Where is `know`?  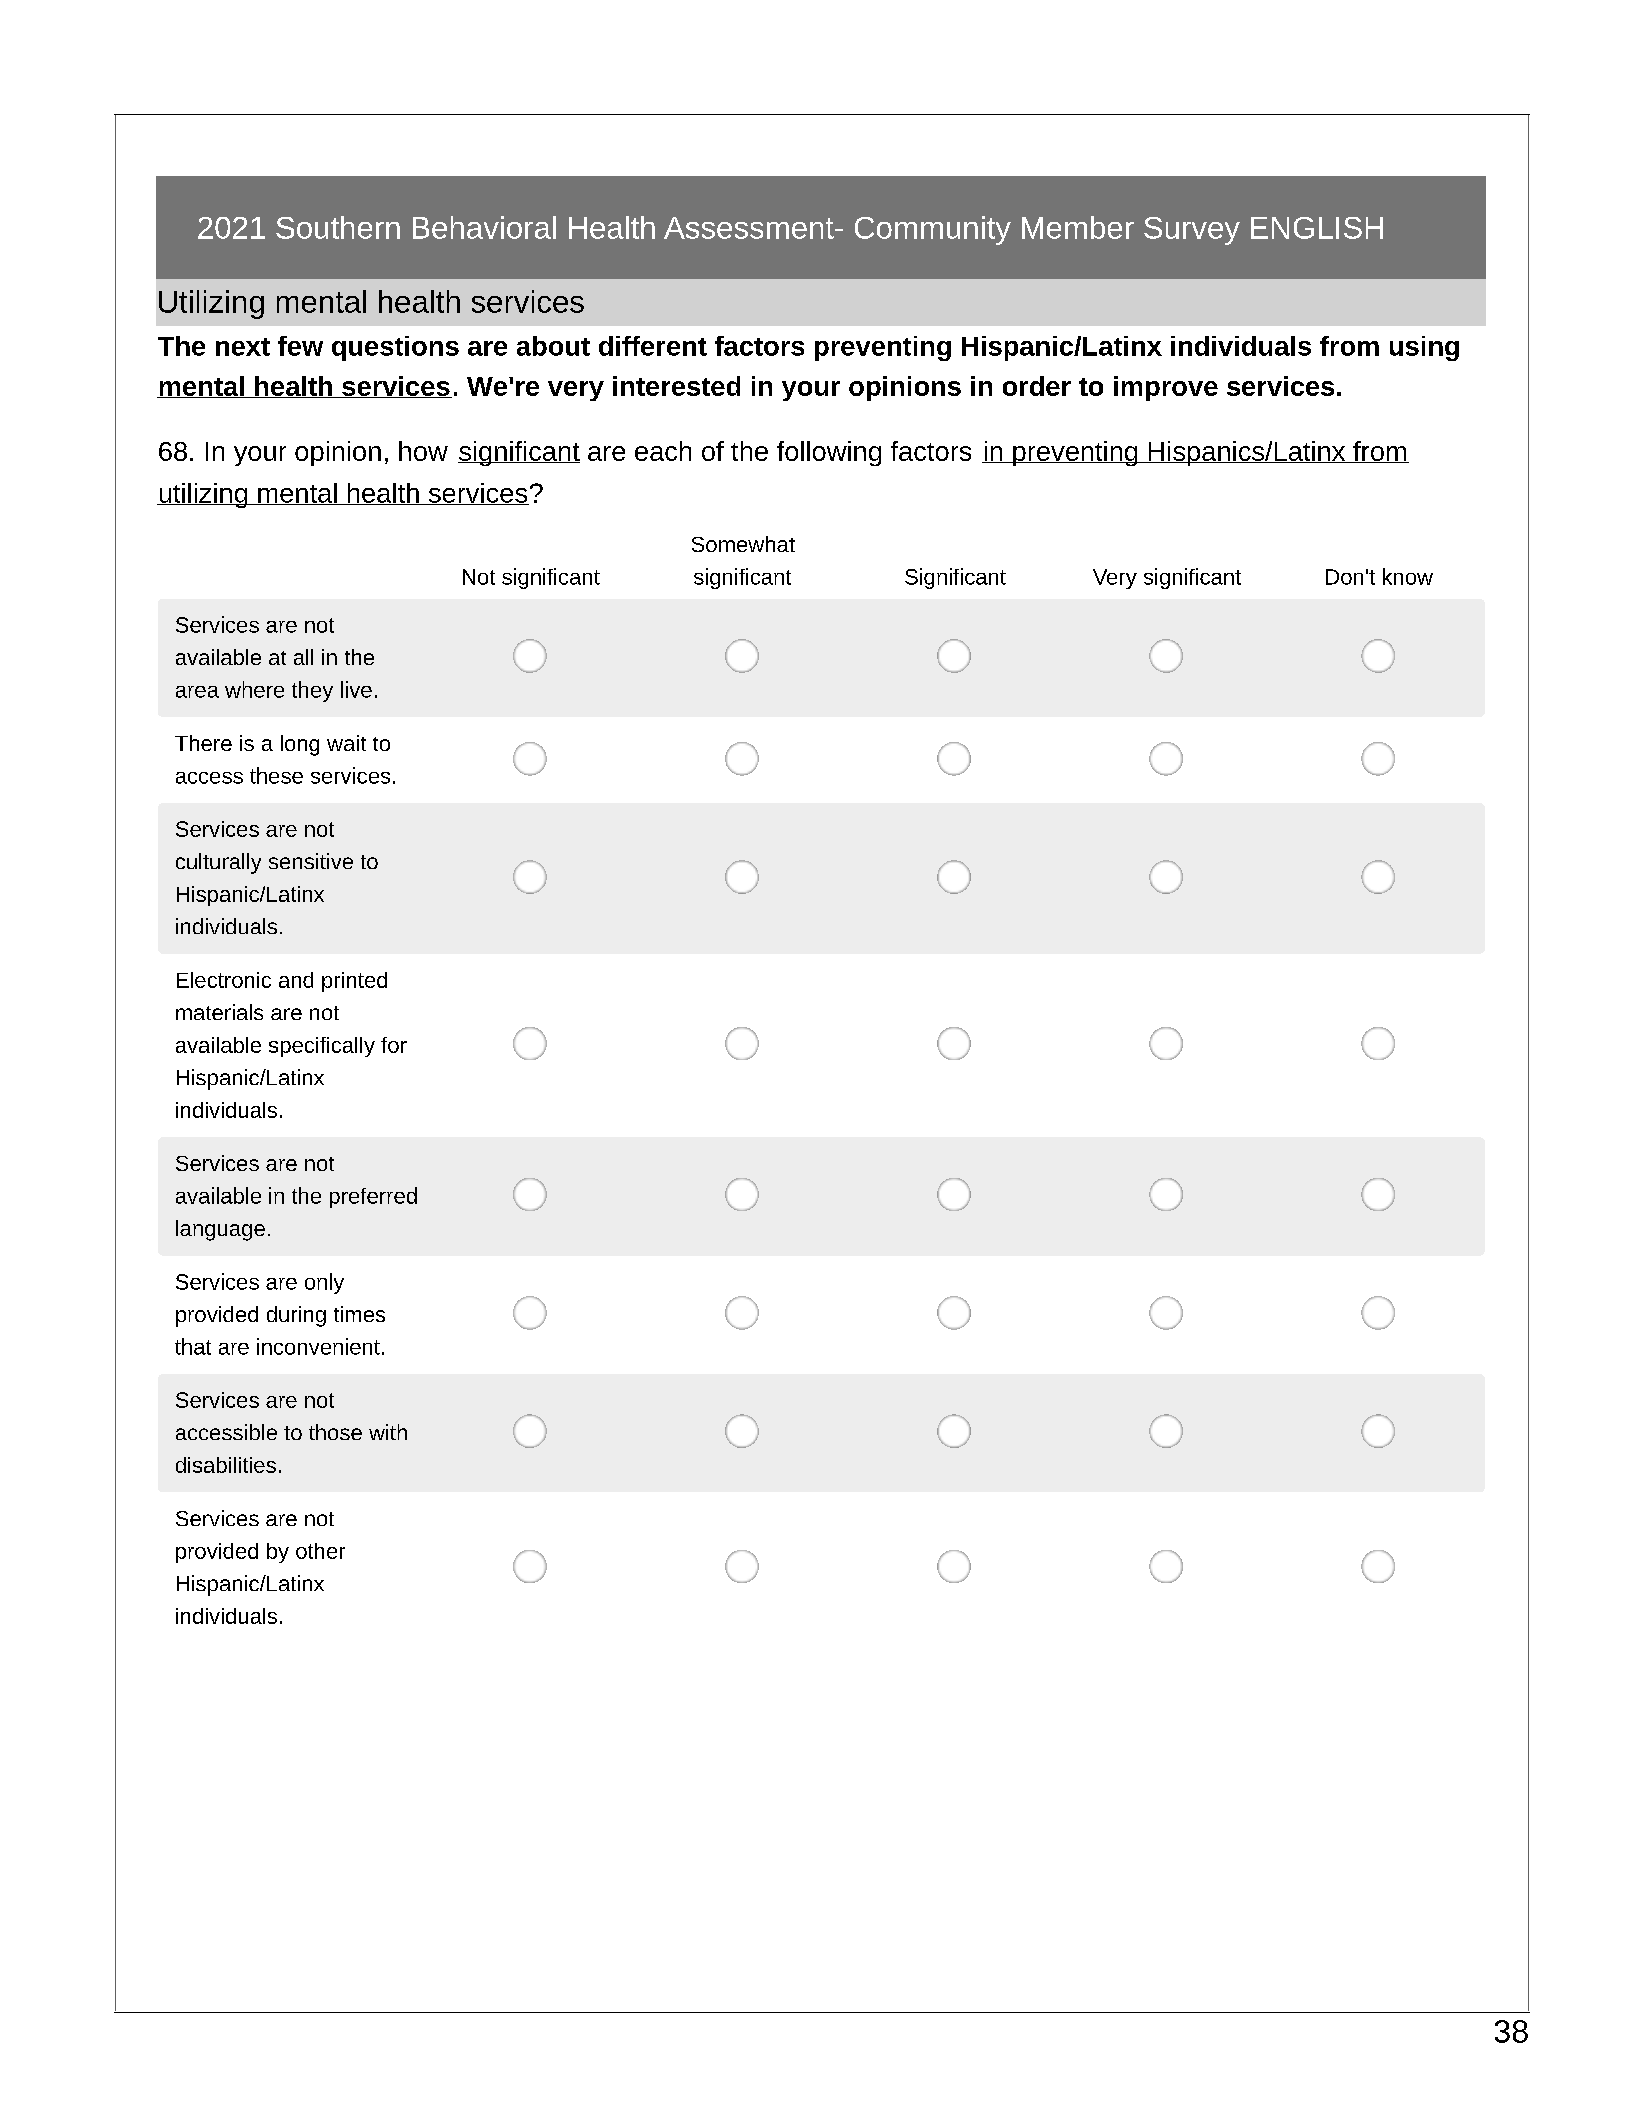
know is located at coordinates (1408, 576).
